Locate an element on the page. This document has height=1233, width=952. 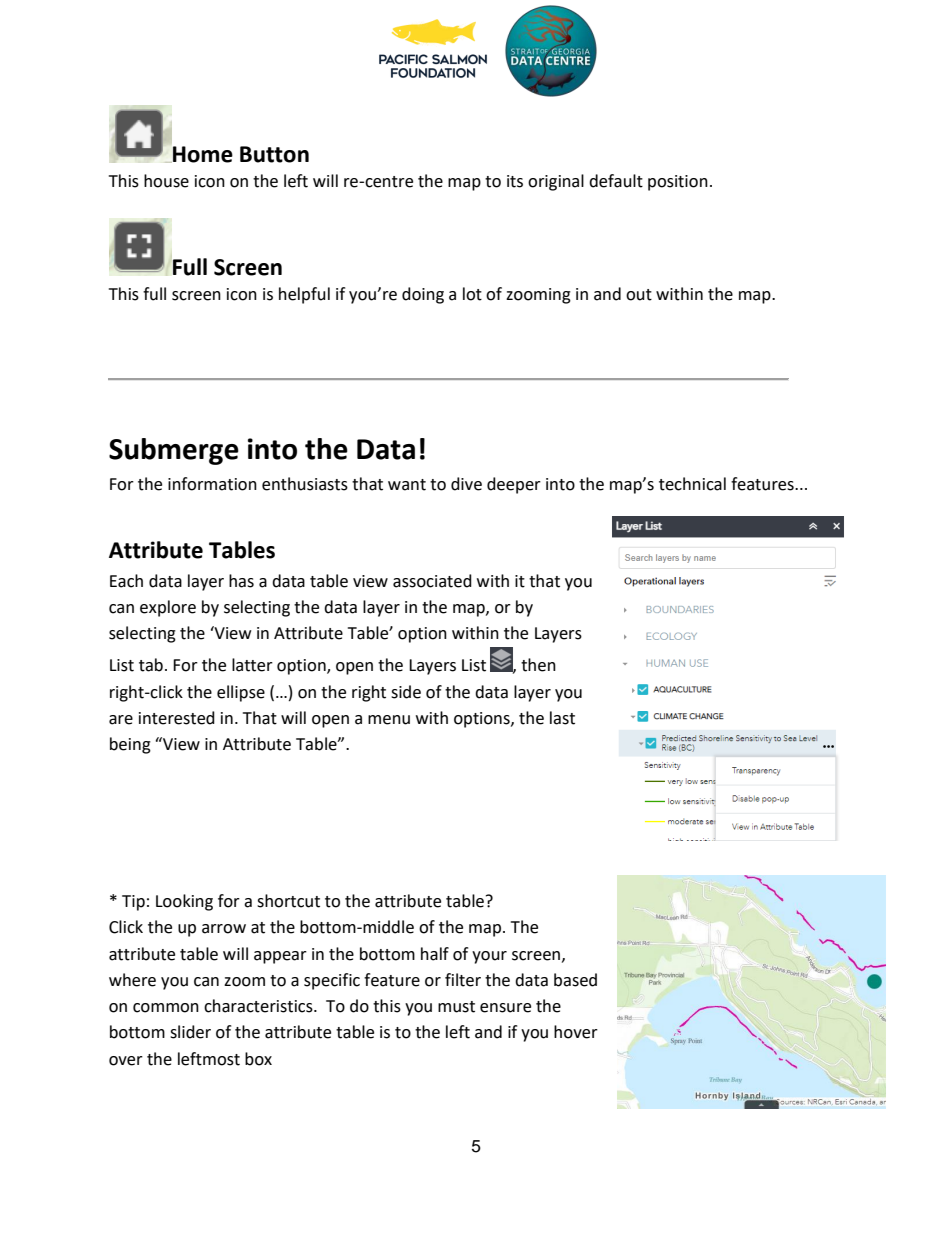
Submerge is located at coordinates (174, 451).
